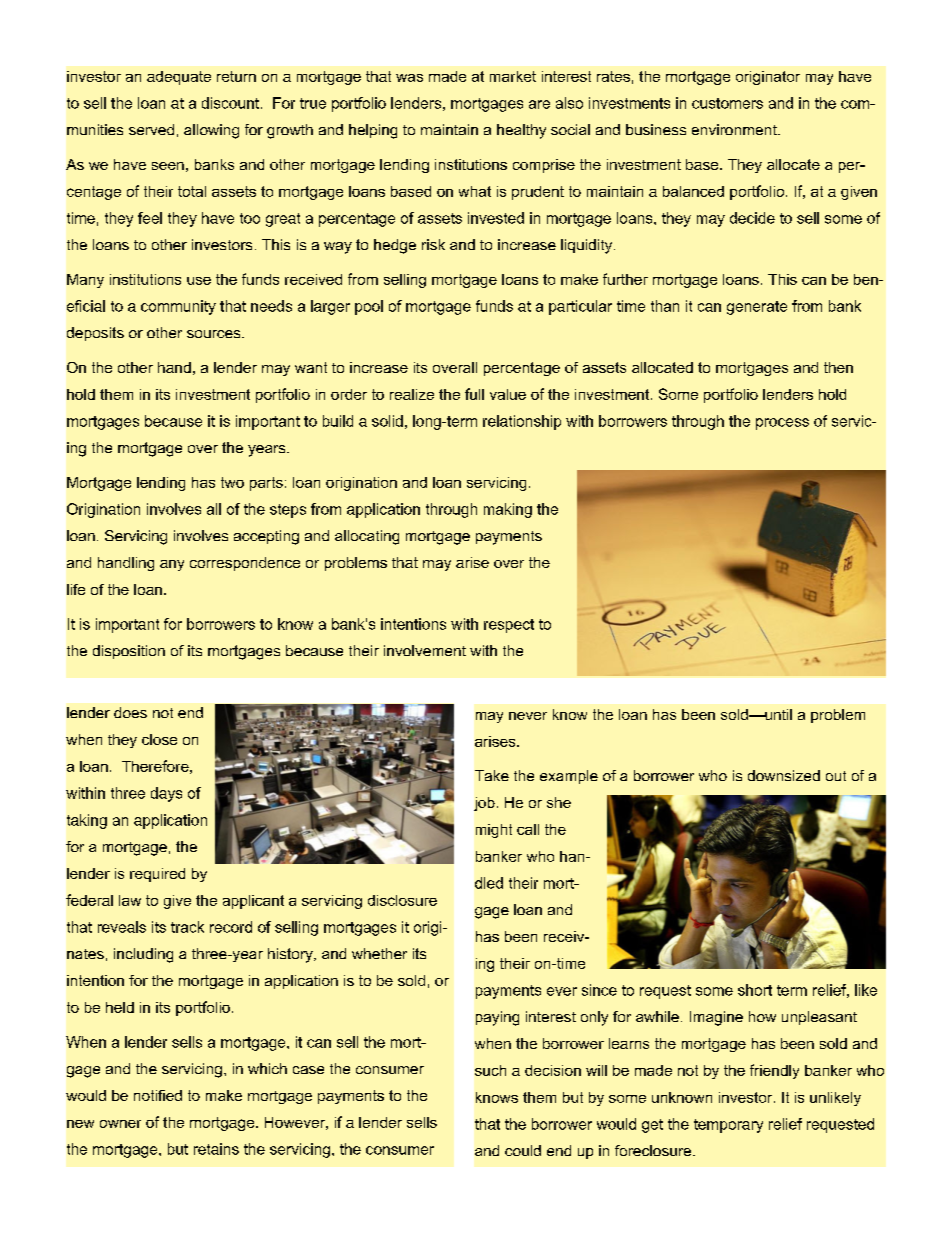 The image size is (952, 1233). Describe the element at coordinates (728, 1126) in the document. I see `temporary` at that location.
